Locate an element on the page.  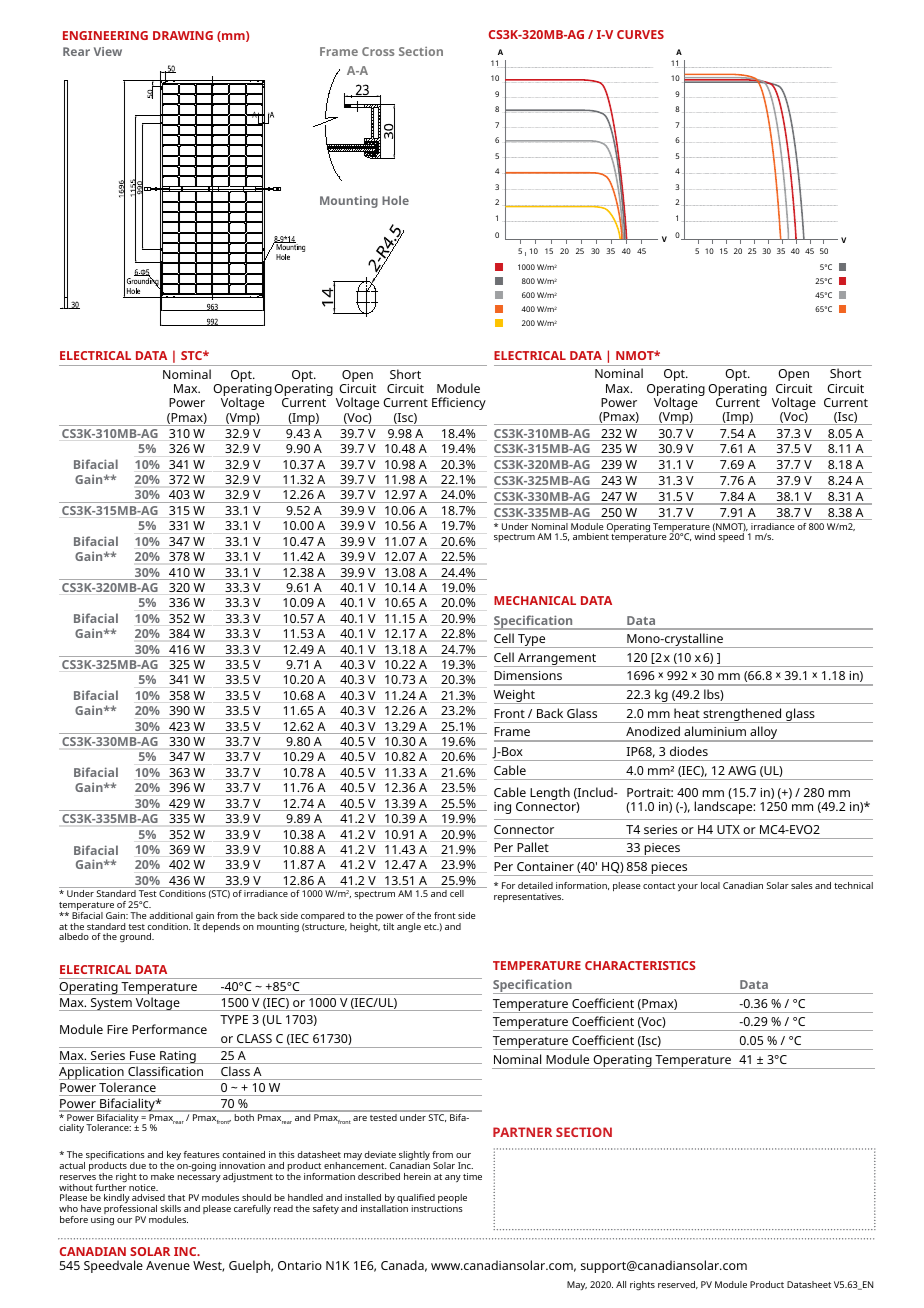
MECHANICAL is located at coordinates (535, 600).
